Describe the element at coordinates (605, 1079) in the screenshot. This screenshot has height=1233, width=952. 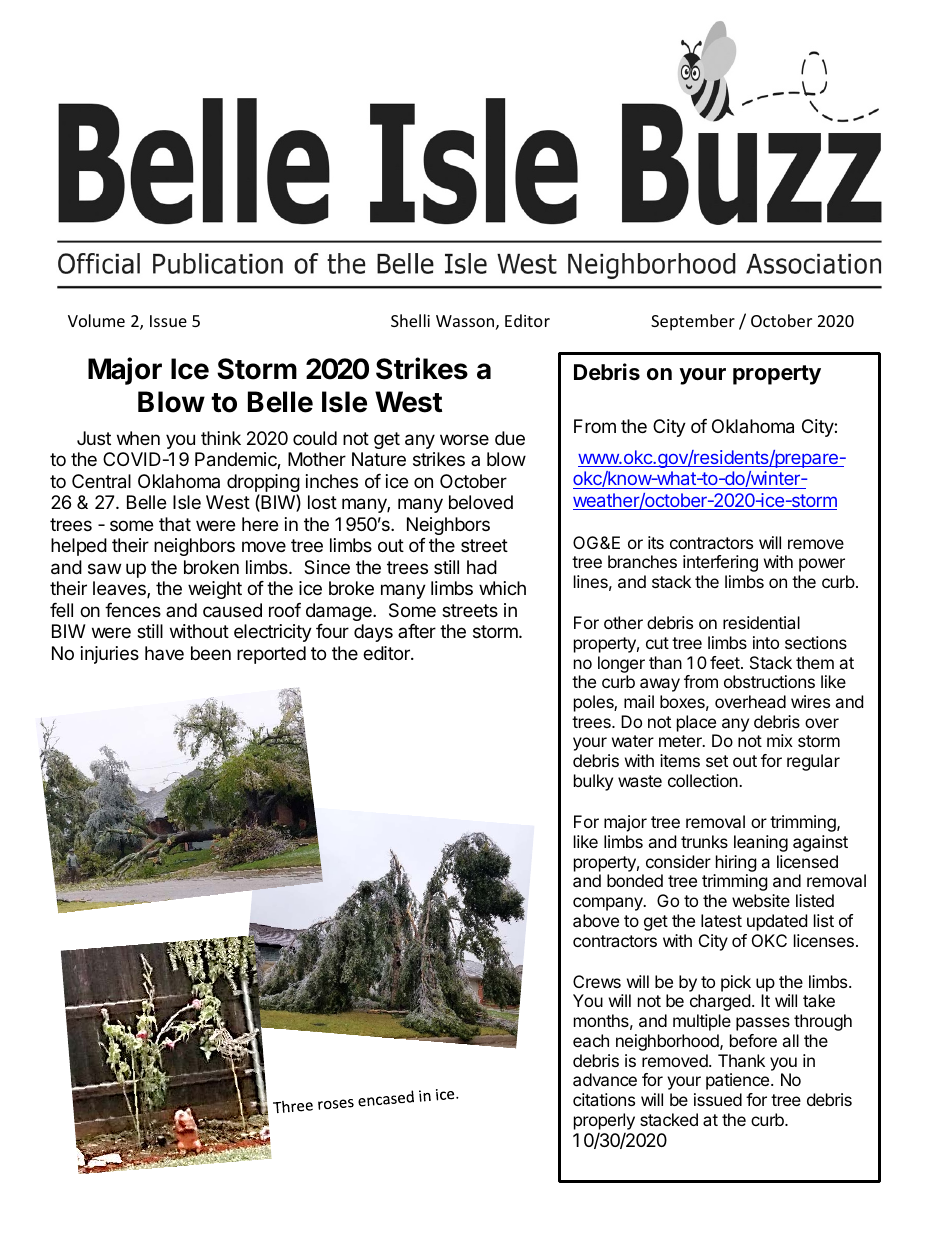
I see `advance` at that location.
